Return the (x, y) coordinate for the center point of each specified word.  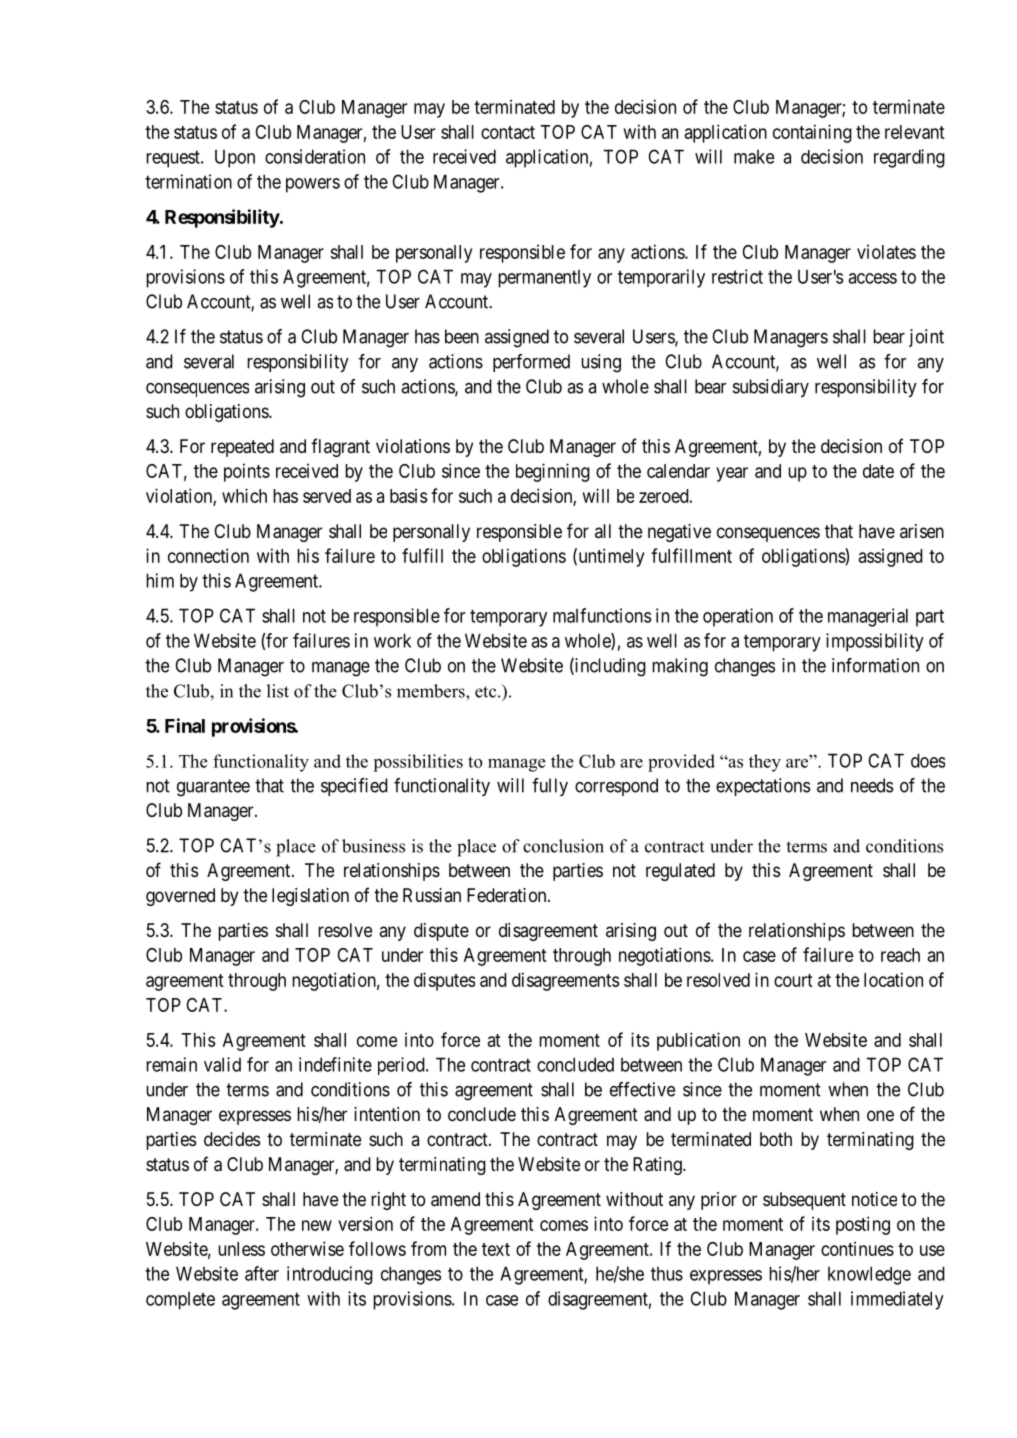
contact (508, 132)
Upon (235, 159)
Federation (508, 895)
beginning (553, 472)
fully (550, 787)
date (878, 471)
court (793, 980)
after (262, 1273)
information (875, 665)
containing (812, 133)
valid (222, 1064)
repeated (242, 448)
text (496, 1249)
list (278, 691)
